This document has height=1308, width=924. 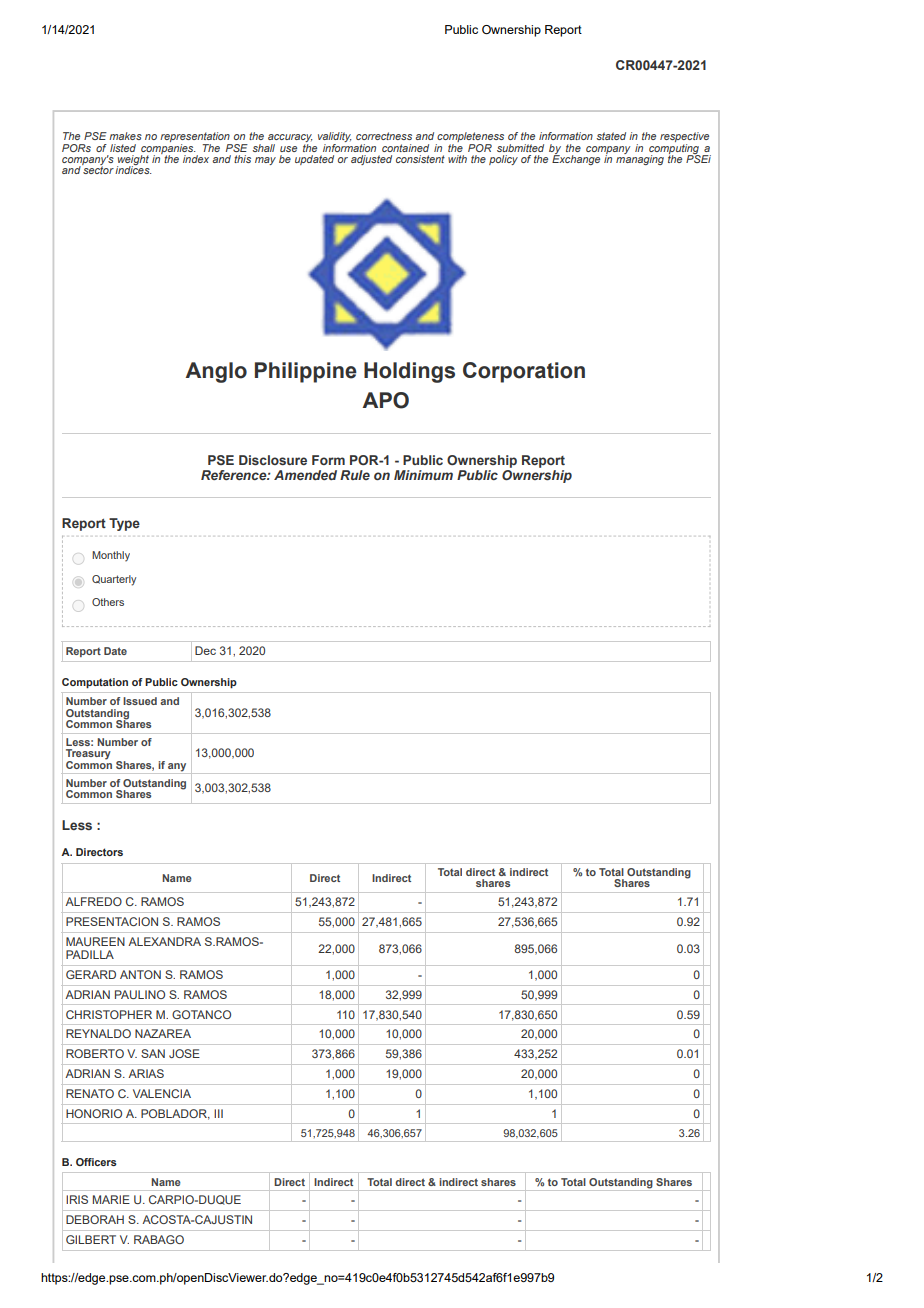 What do you see at coordinates (164, 941) in the document?
I see `ALEXANDRA` at bounding box center [164, 941].
